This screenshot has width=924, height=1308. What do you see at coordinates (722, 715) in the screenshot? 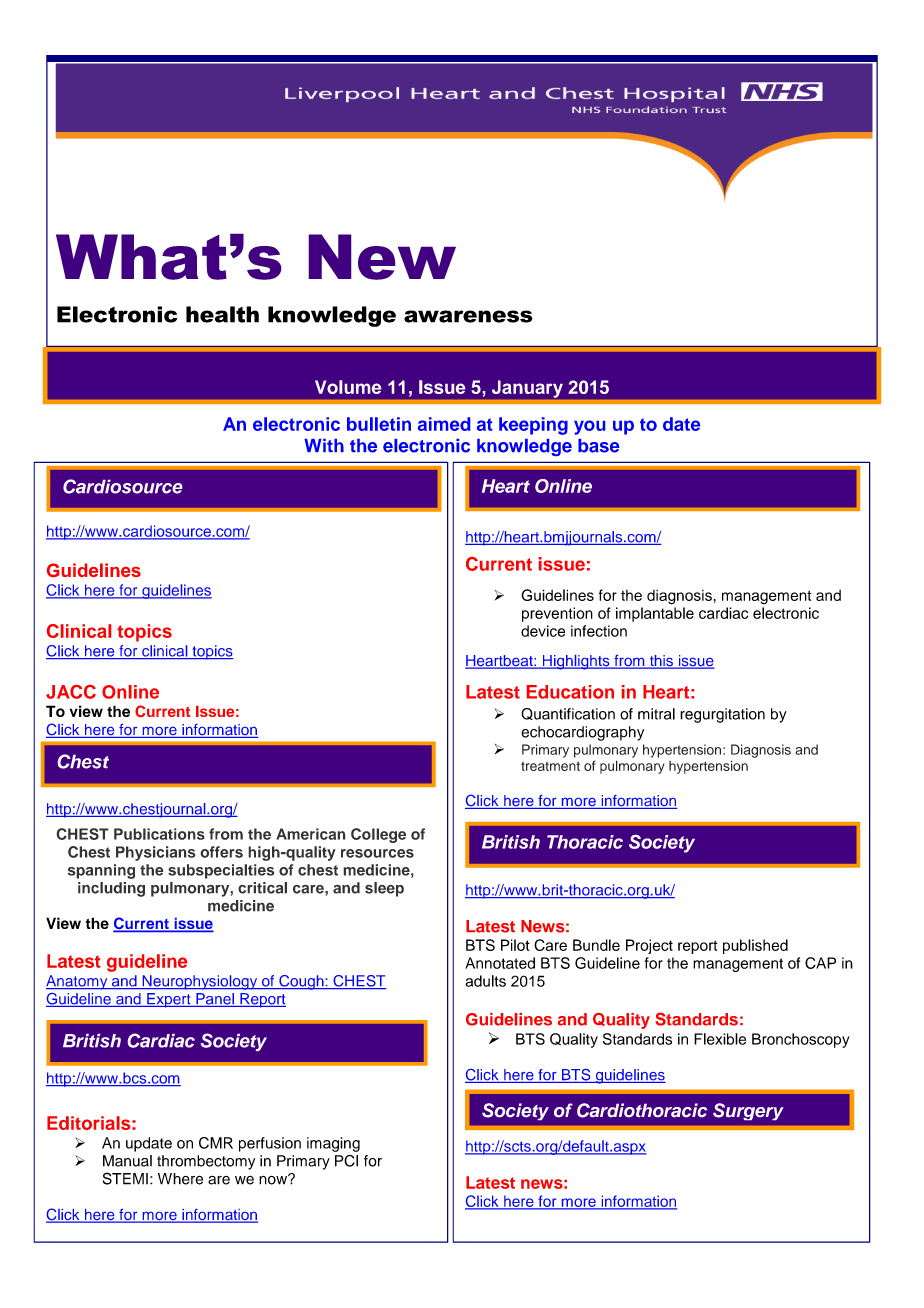
I see `regurgitation` at bounding box center [722, 715].
